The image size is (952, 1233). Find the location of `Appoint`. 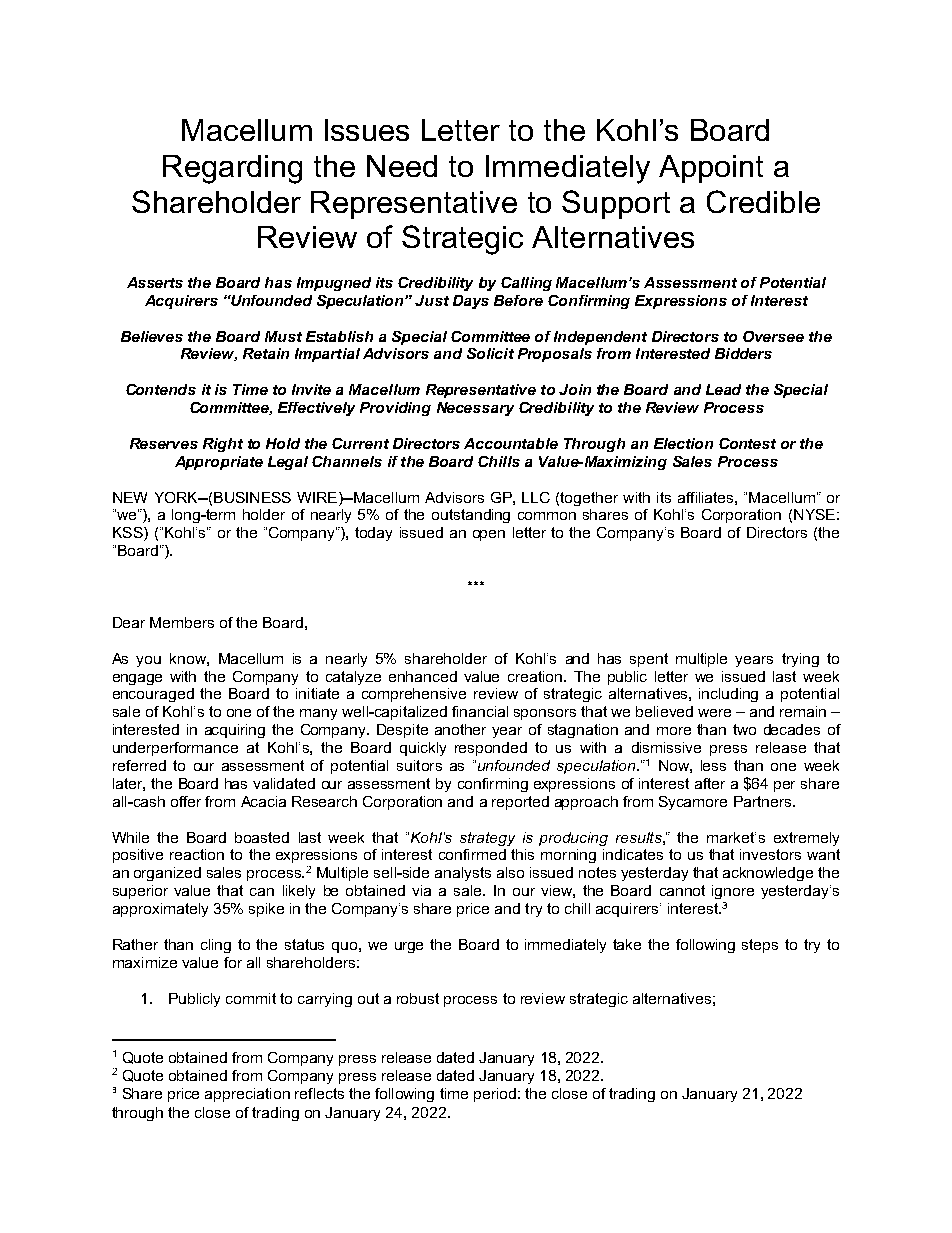

Appoint is located at coordinates (711, 169).
